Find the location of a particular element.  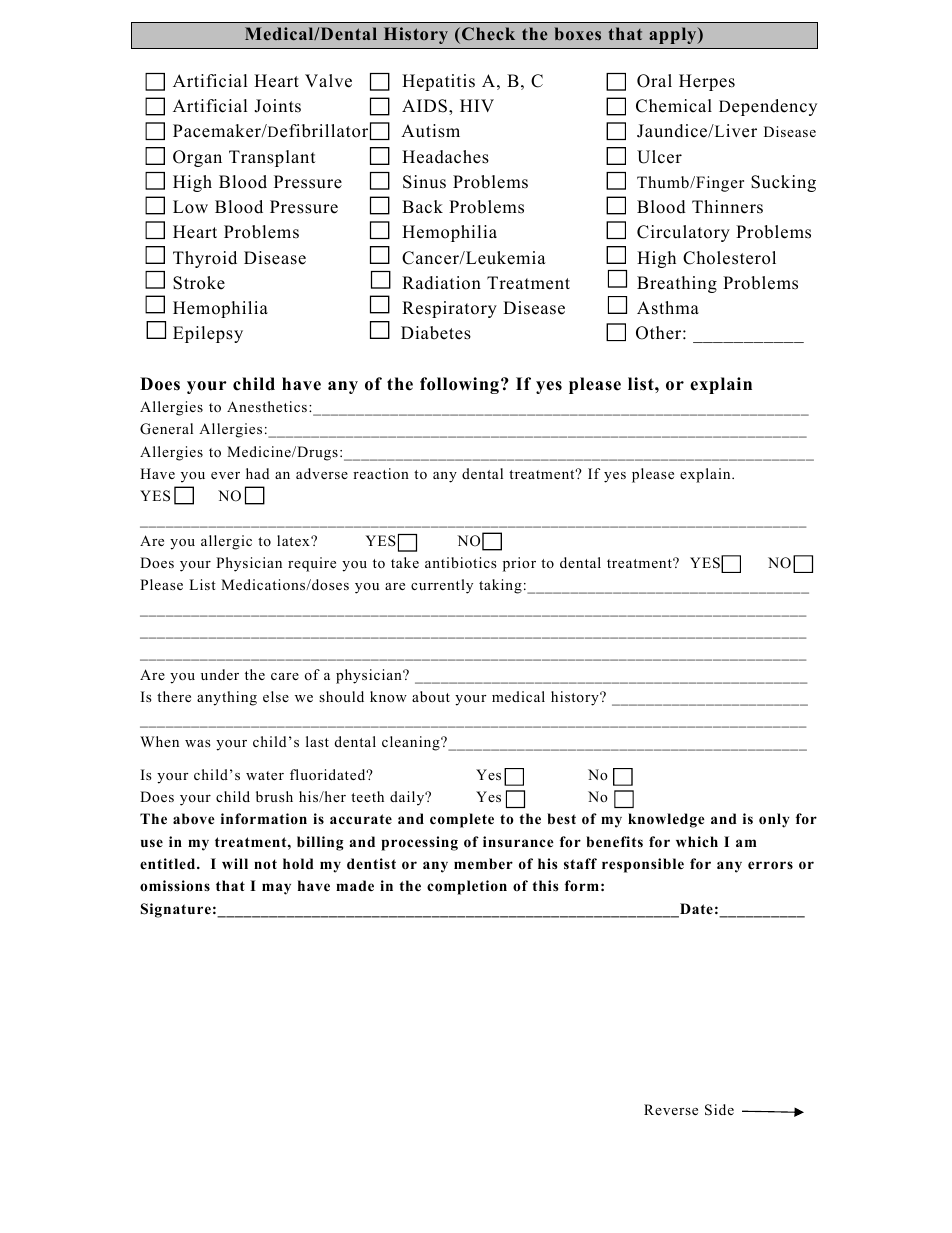

following is located at coordinates (459, 385).
